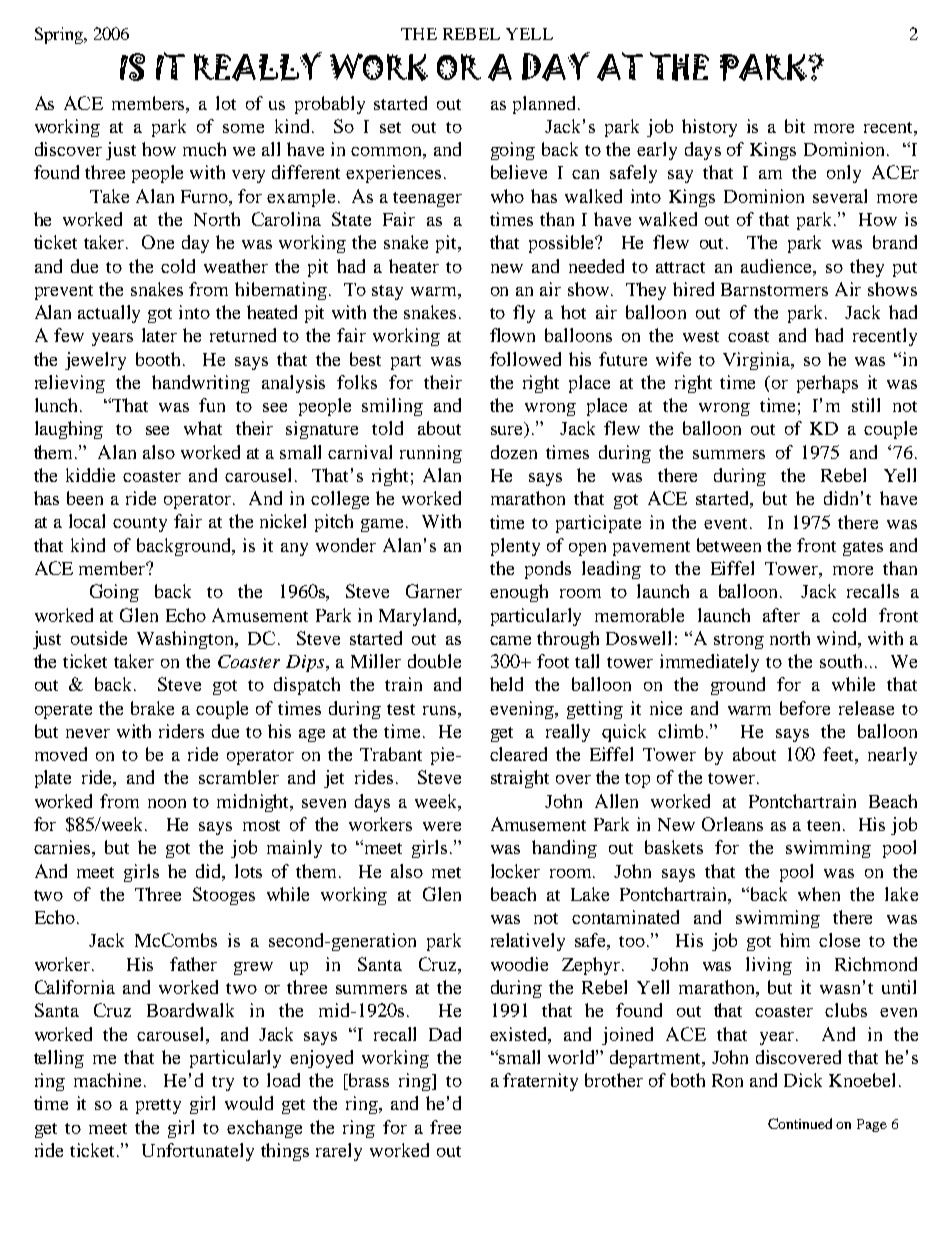 This screenshot has width=952, height=1233. Describe the element at coordinates (795, 126) in the screenshot. I see `bit` at that location.
